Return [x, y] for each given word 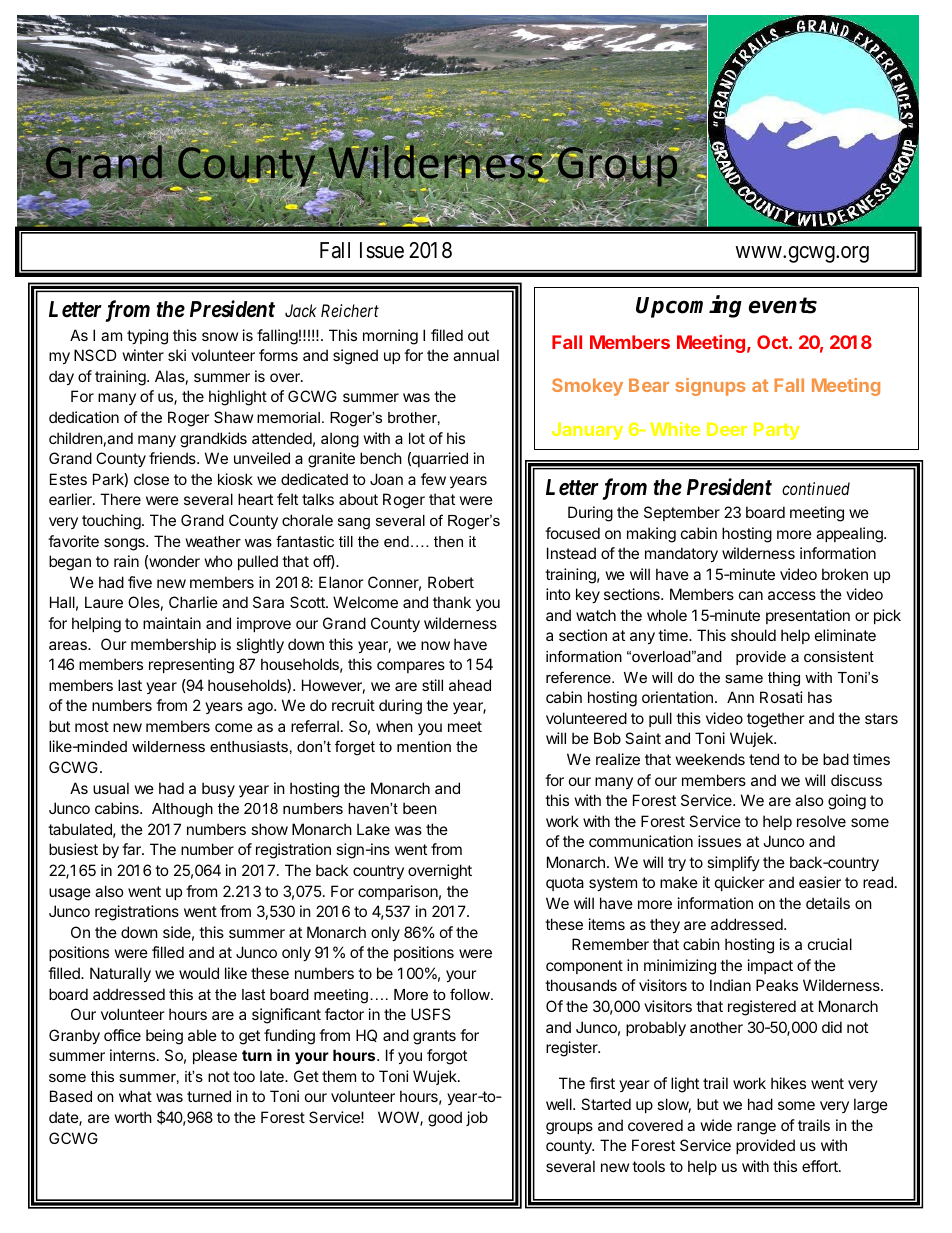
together [776, 720]
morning [390, 337]
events [783, 305]
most [92, 726]
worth [133, 1117]
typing [147, 337]
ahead [470, 685]
